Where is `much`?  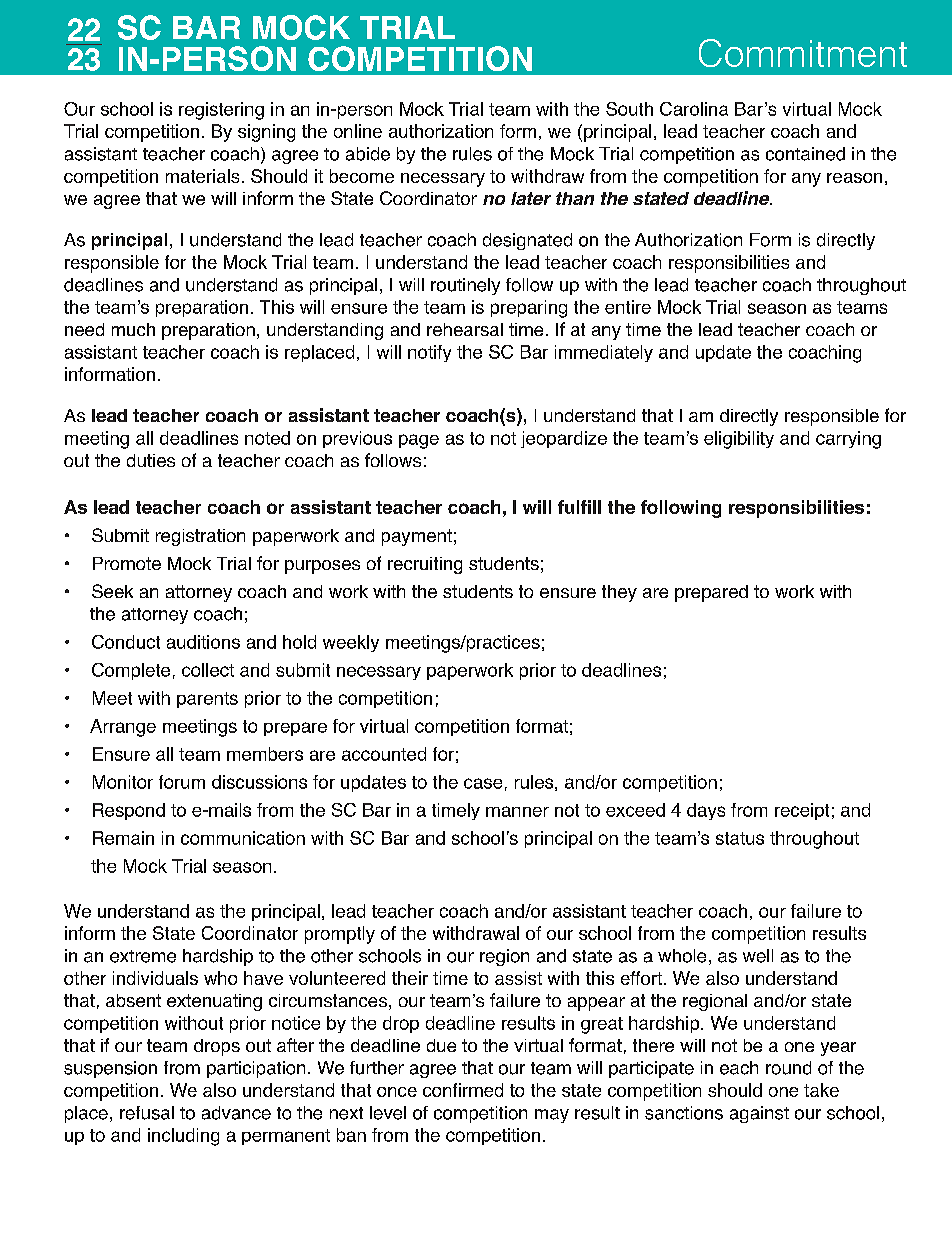 much is located at coordinates (133, 329).
